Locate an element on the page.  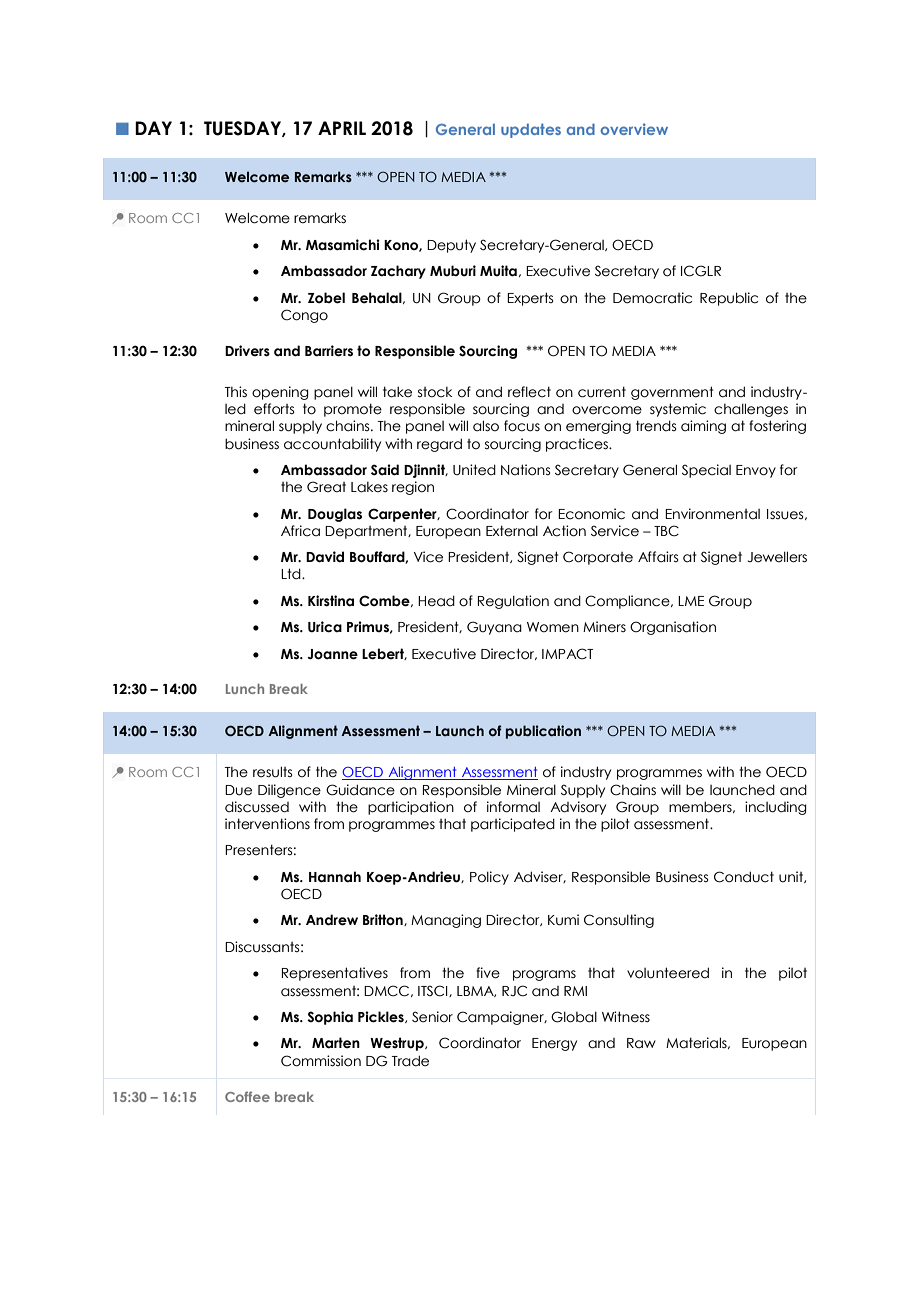
updates is located at coordinates (531, 130).
